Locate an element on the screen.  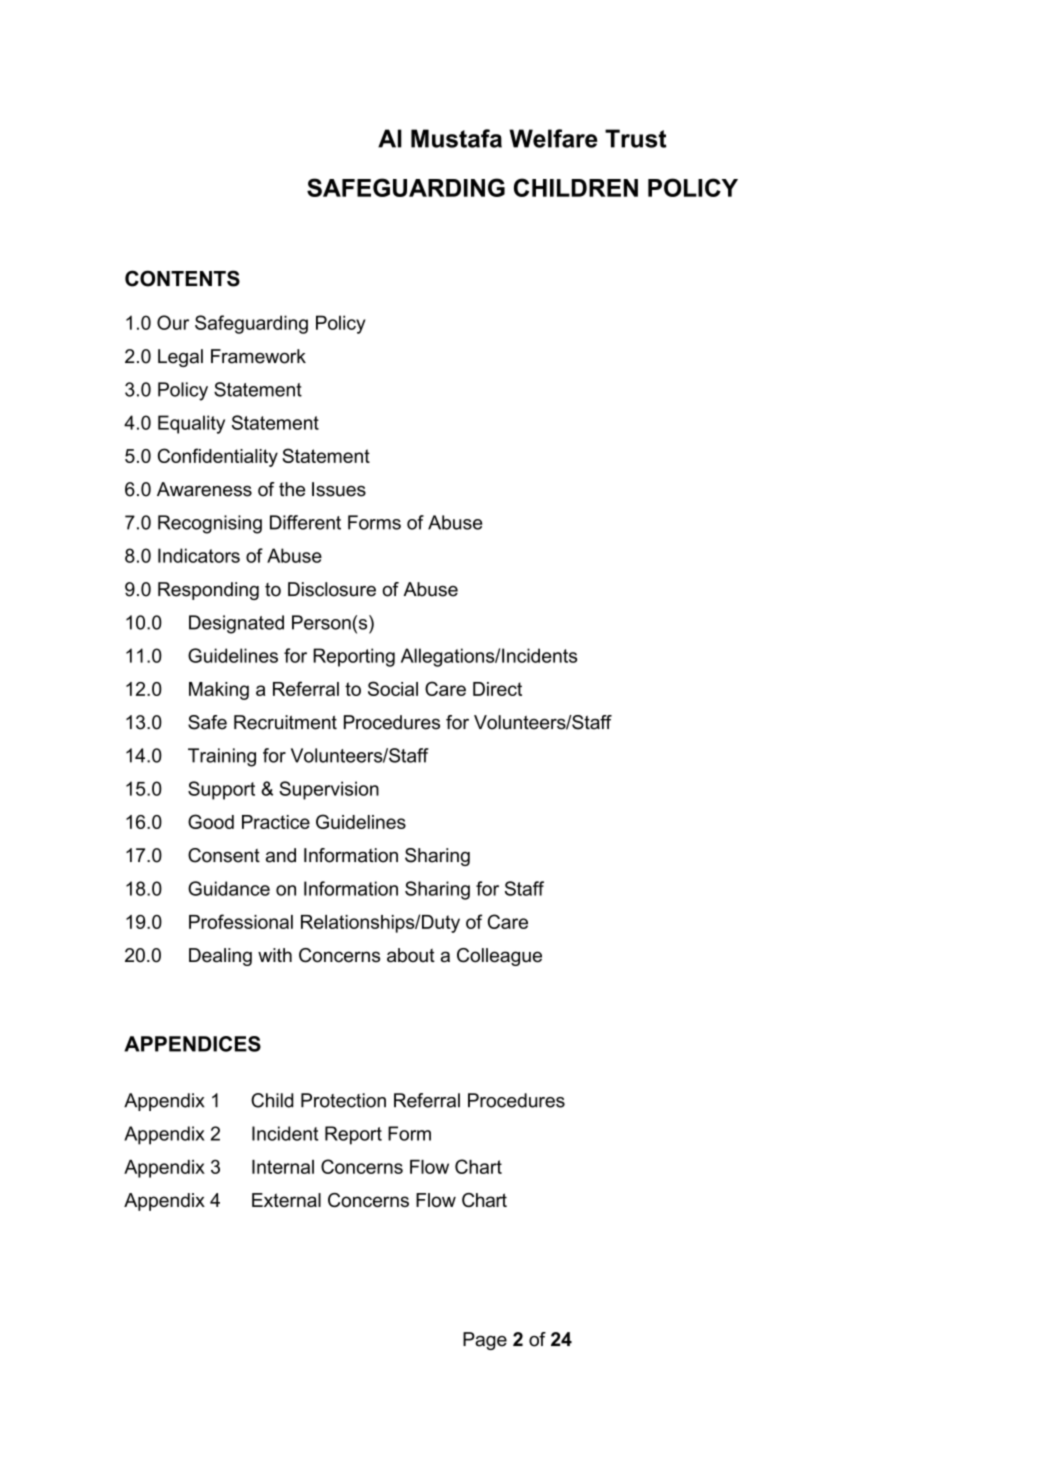
Colleague is located at coordinates (499, 957).
